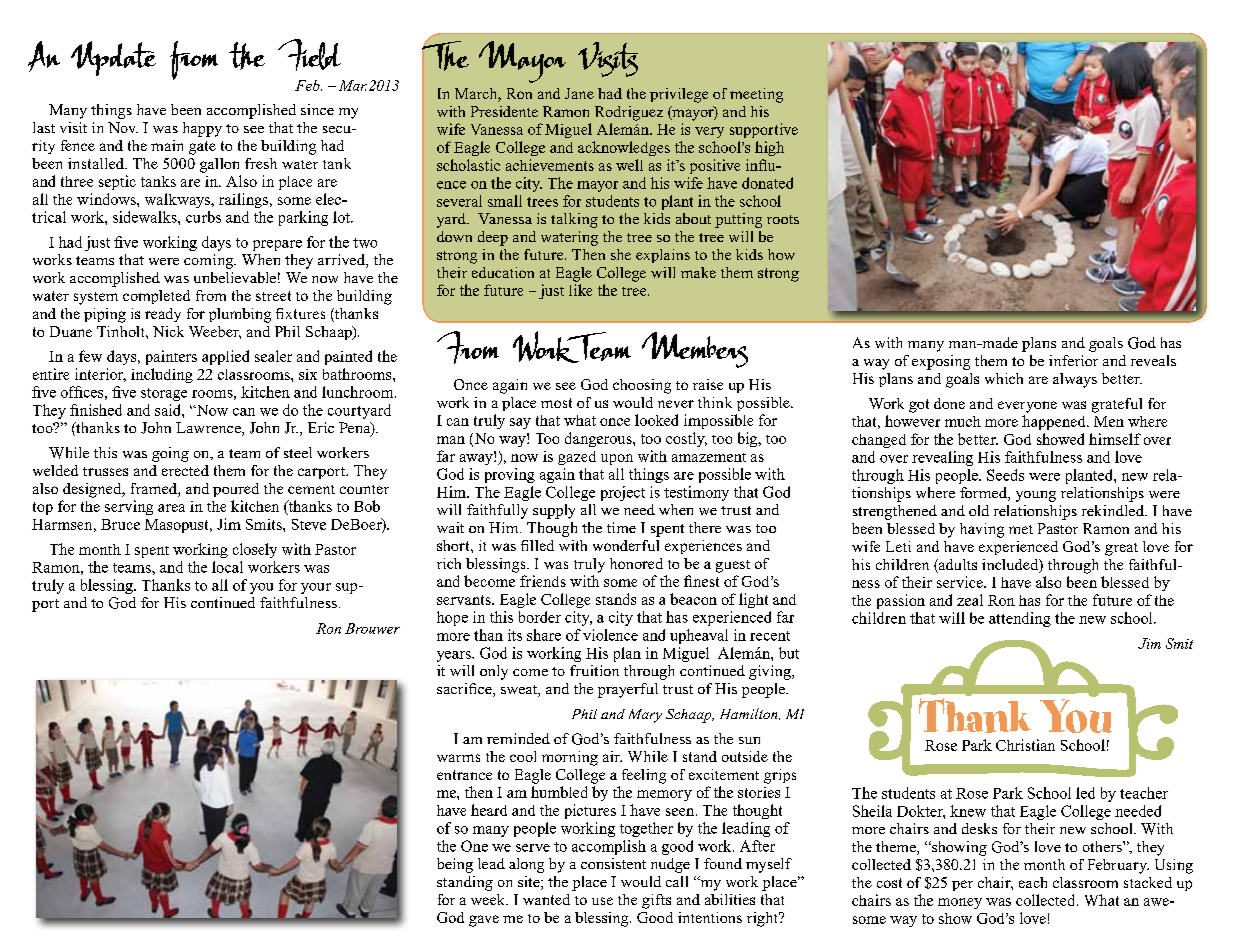 Image resolution: width=1233 pixels, height=952 pixels. I want to click on Update, so click(113, 58).
